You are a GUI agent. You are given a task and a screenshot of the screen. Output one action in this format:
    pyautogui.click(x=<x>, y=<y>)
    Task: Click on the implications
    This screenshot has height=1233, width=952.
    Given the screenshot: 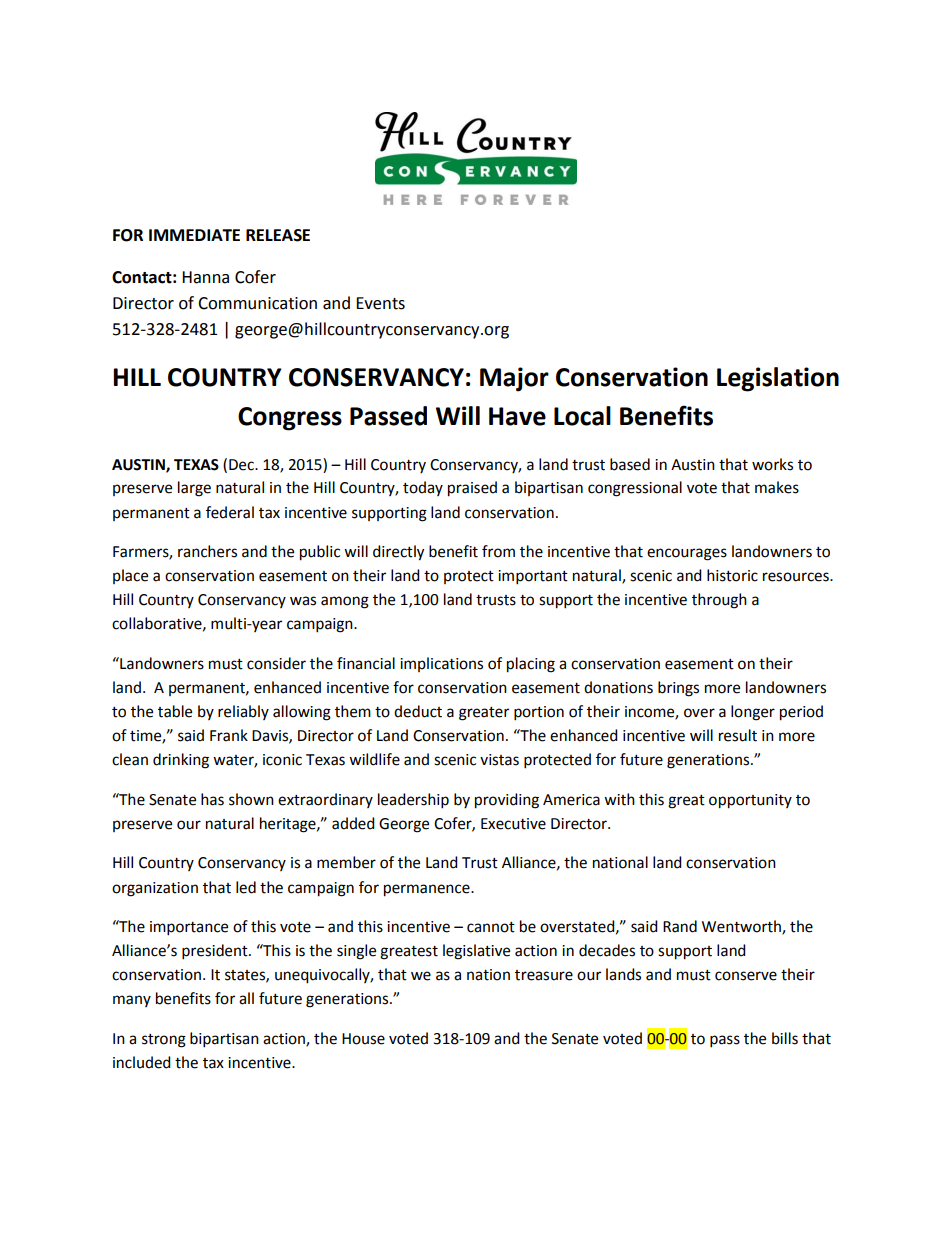 What is the action you would take?
    pyautogui.click(x=441, y=664)
